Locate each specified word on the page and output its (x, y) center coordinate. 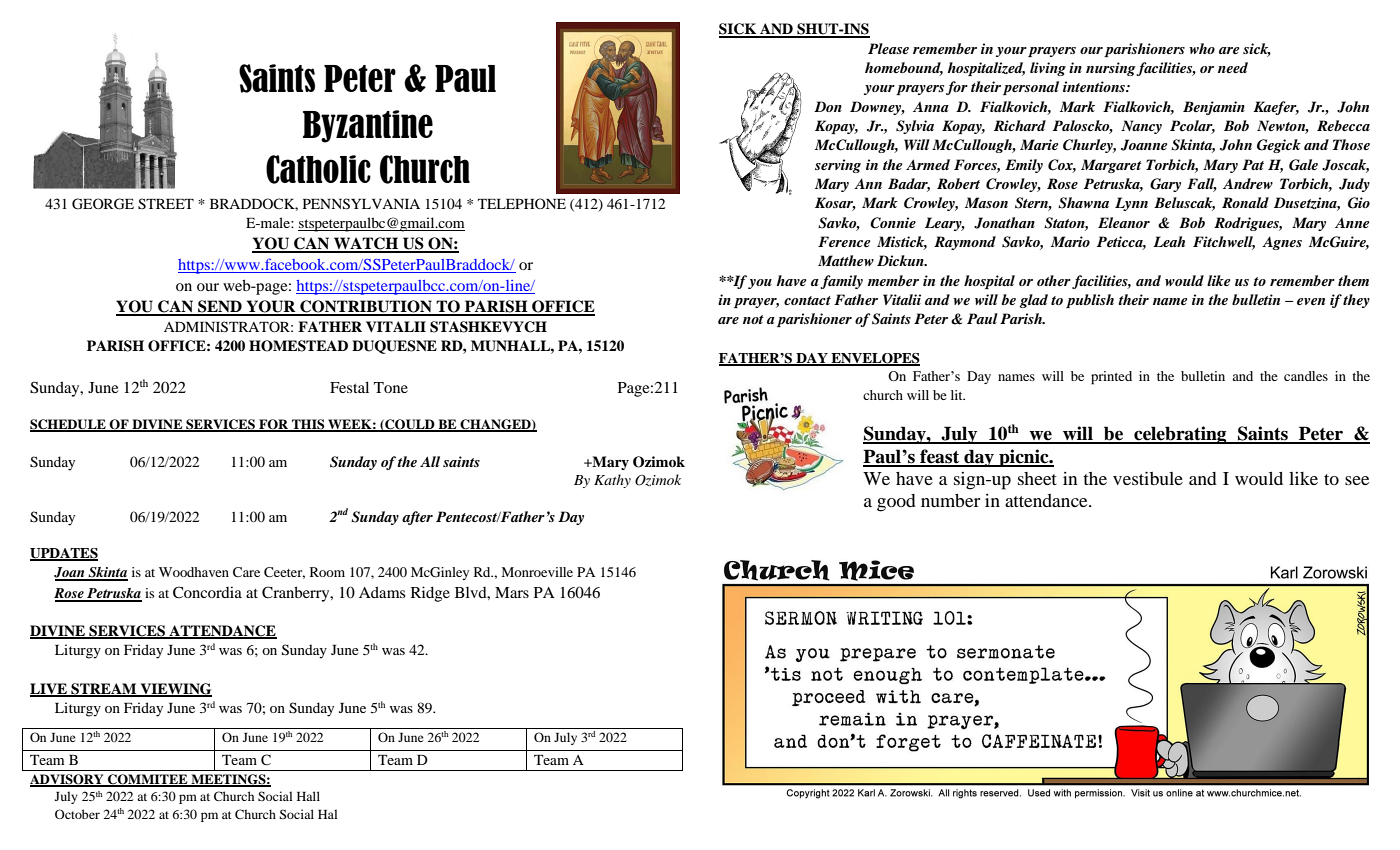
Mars (512, 592)
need (1233, 67)
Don (828, 106)
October (77, 814)
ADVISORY (68, 780)
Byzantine (368, 126)
